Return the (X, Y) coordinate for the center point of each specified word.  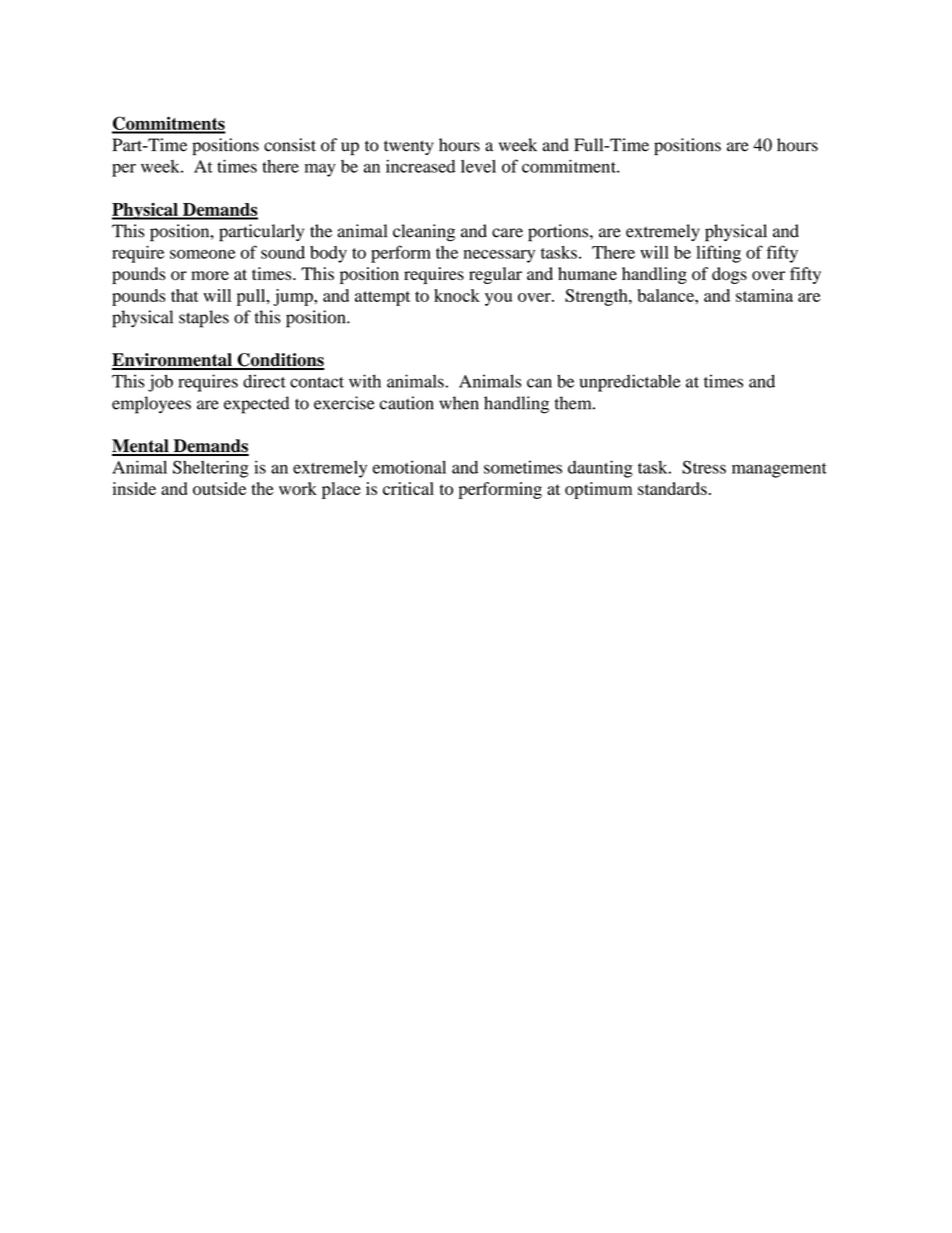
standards (672, 488)
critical (408, 488)
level (478, 166)
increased (420, 166)
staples (204, 319)
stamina (764, 295)
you (498, 299)
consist (290, 145)
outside (219, 488)
